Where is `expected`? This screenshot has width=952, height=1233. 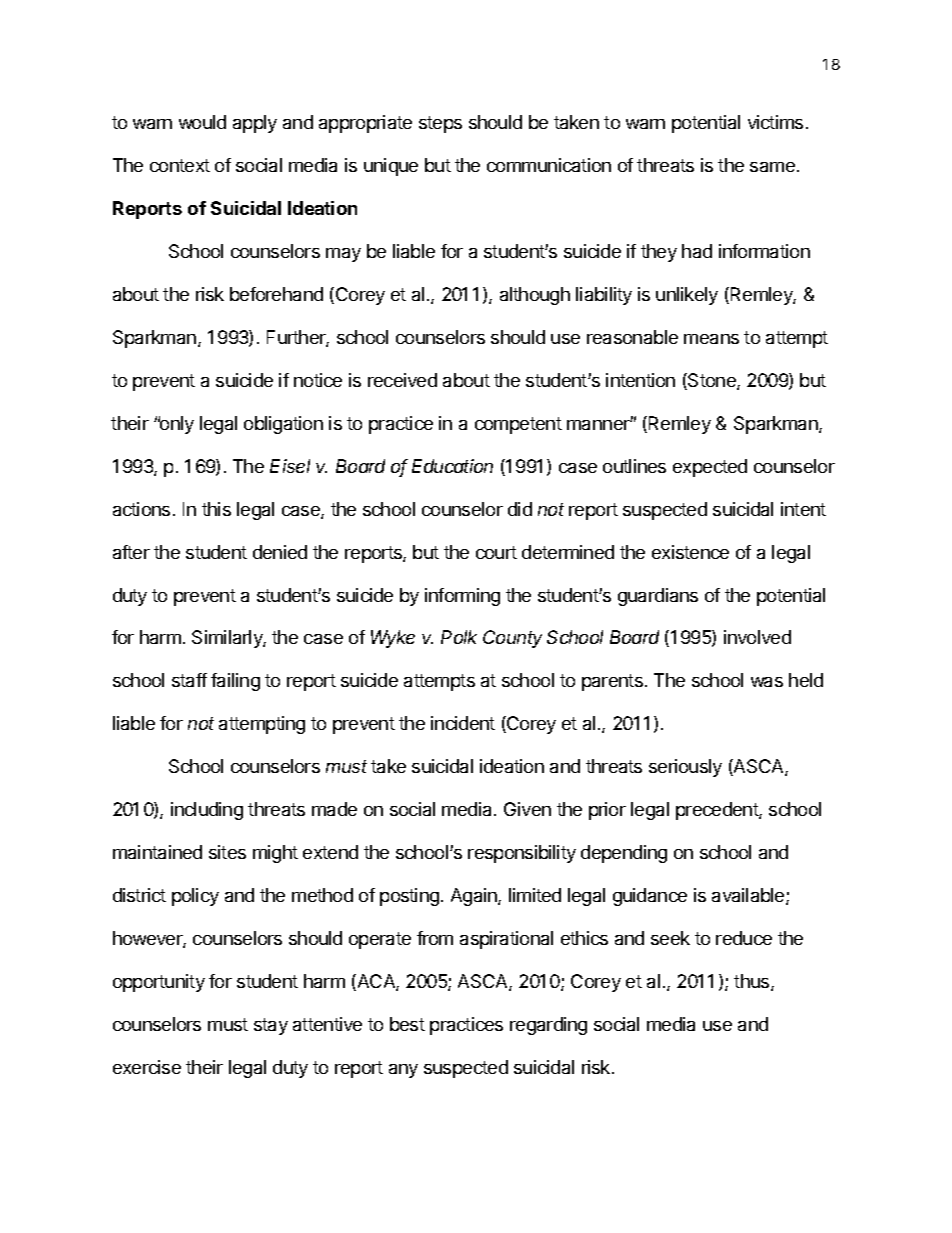 expected is located at coordinates (710, 468).
